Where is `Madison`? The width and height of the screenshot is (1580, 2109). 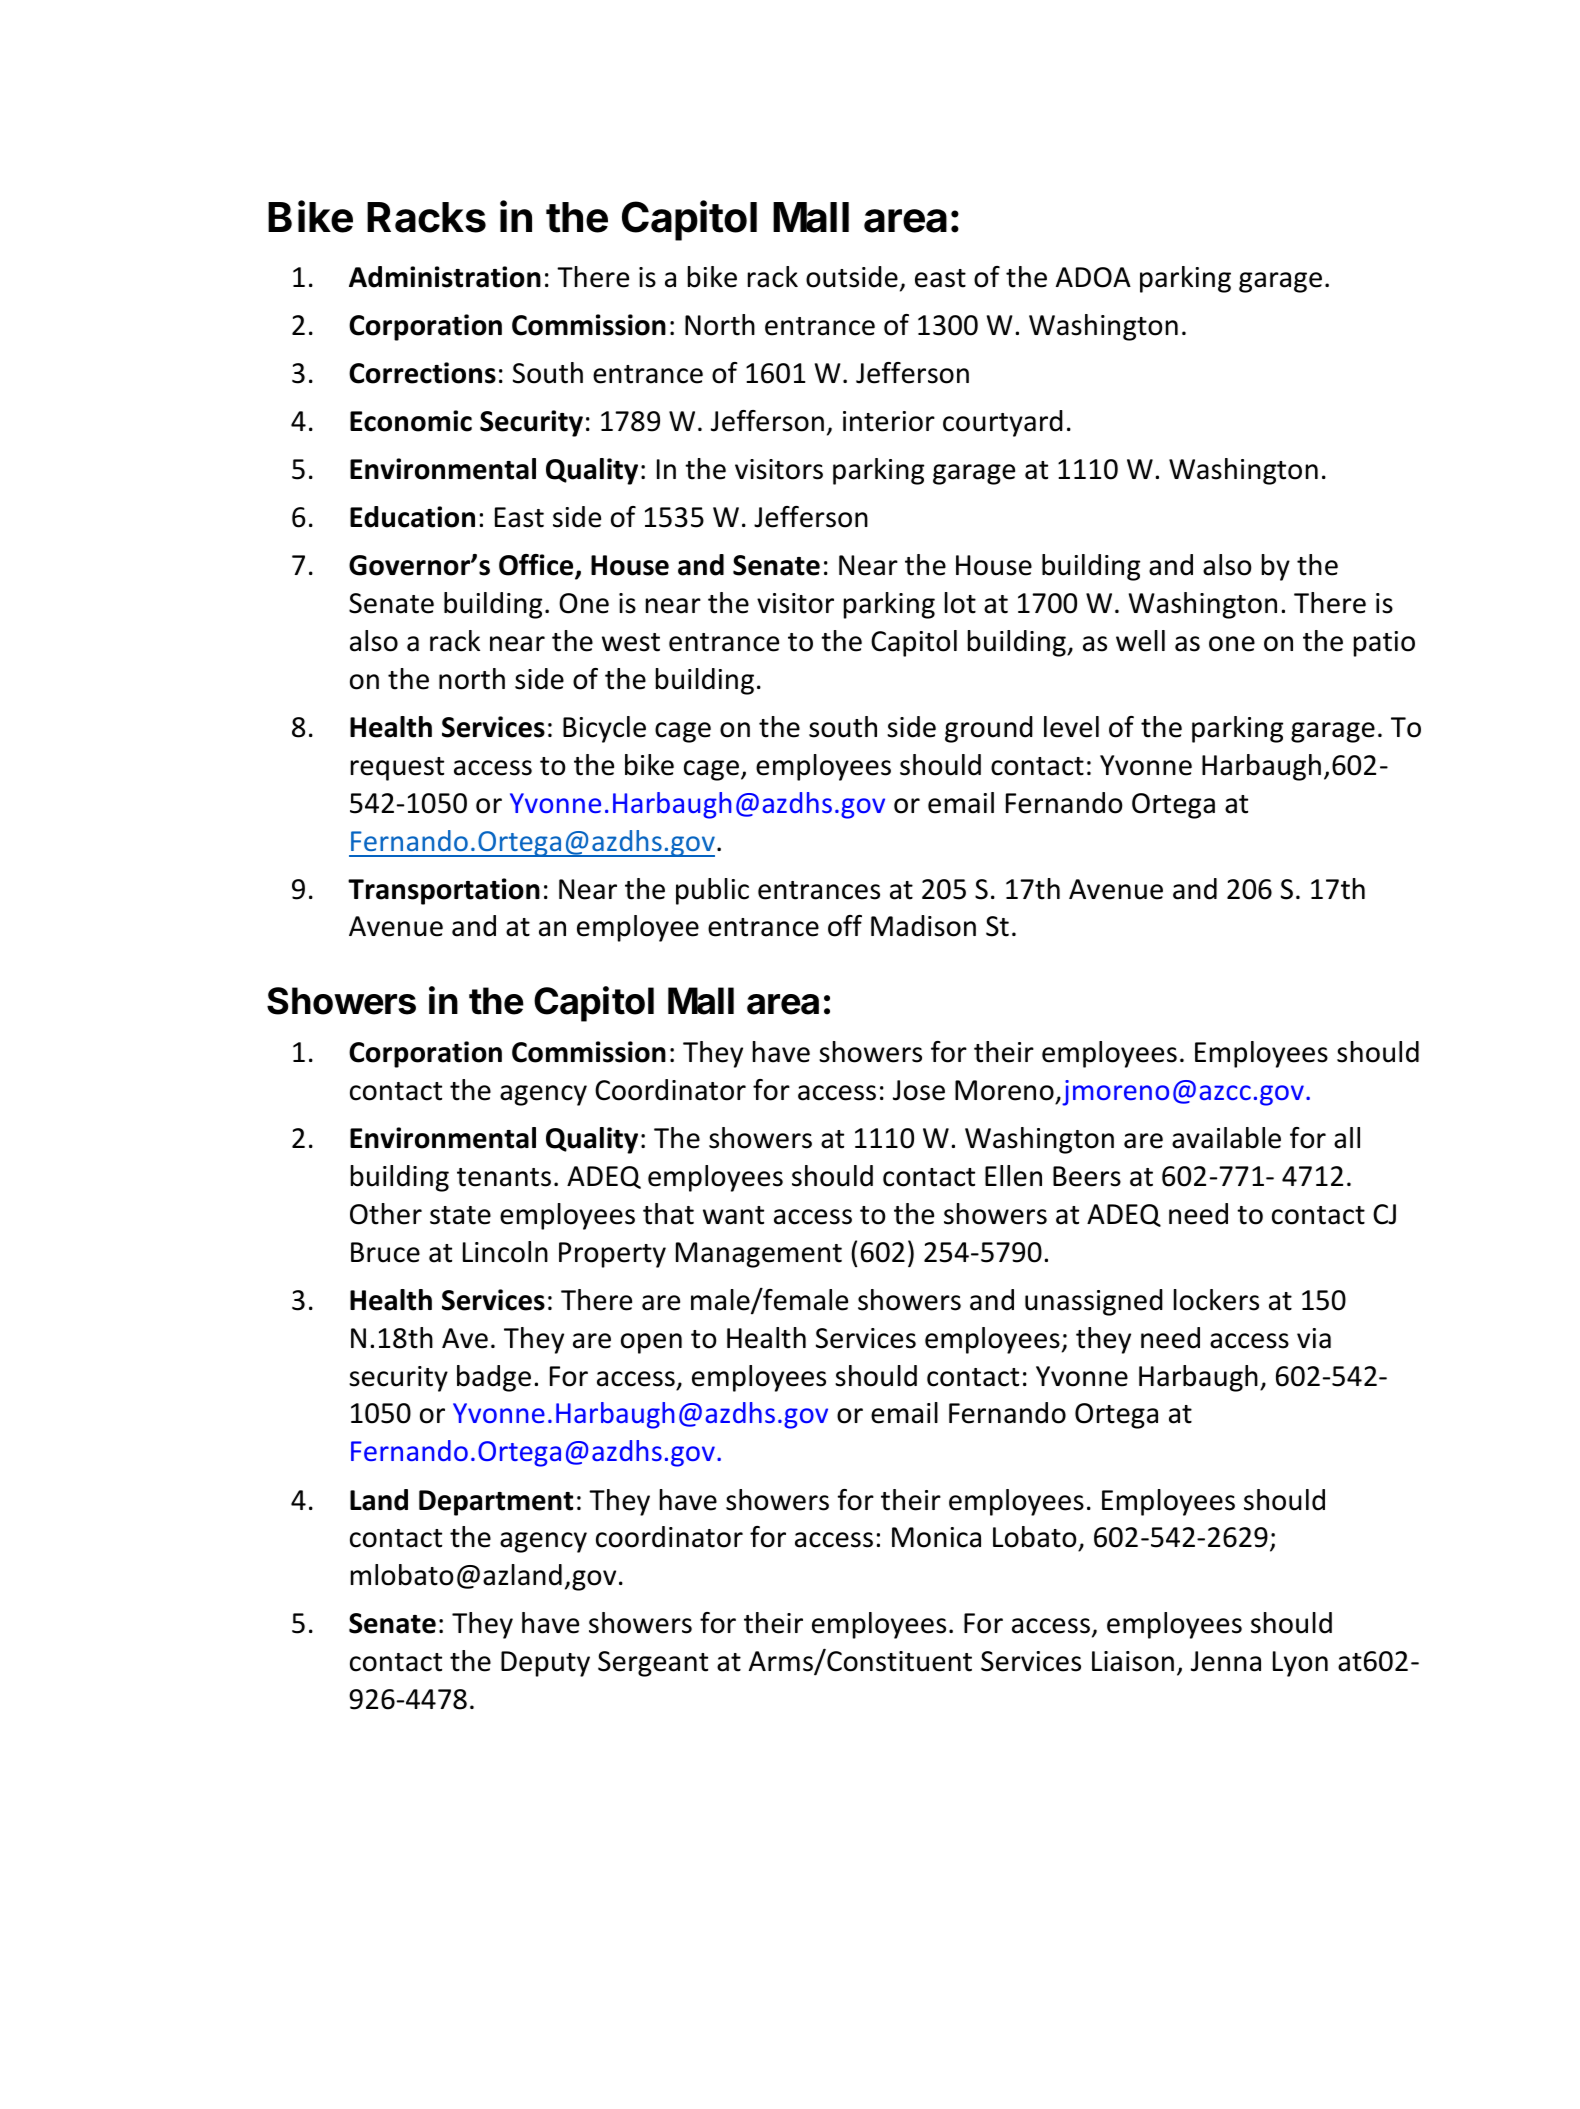 Madison is located at coordinates (923, 926).
